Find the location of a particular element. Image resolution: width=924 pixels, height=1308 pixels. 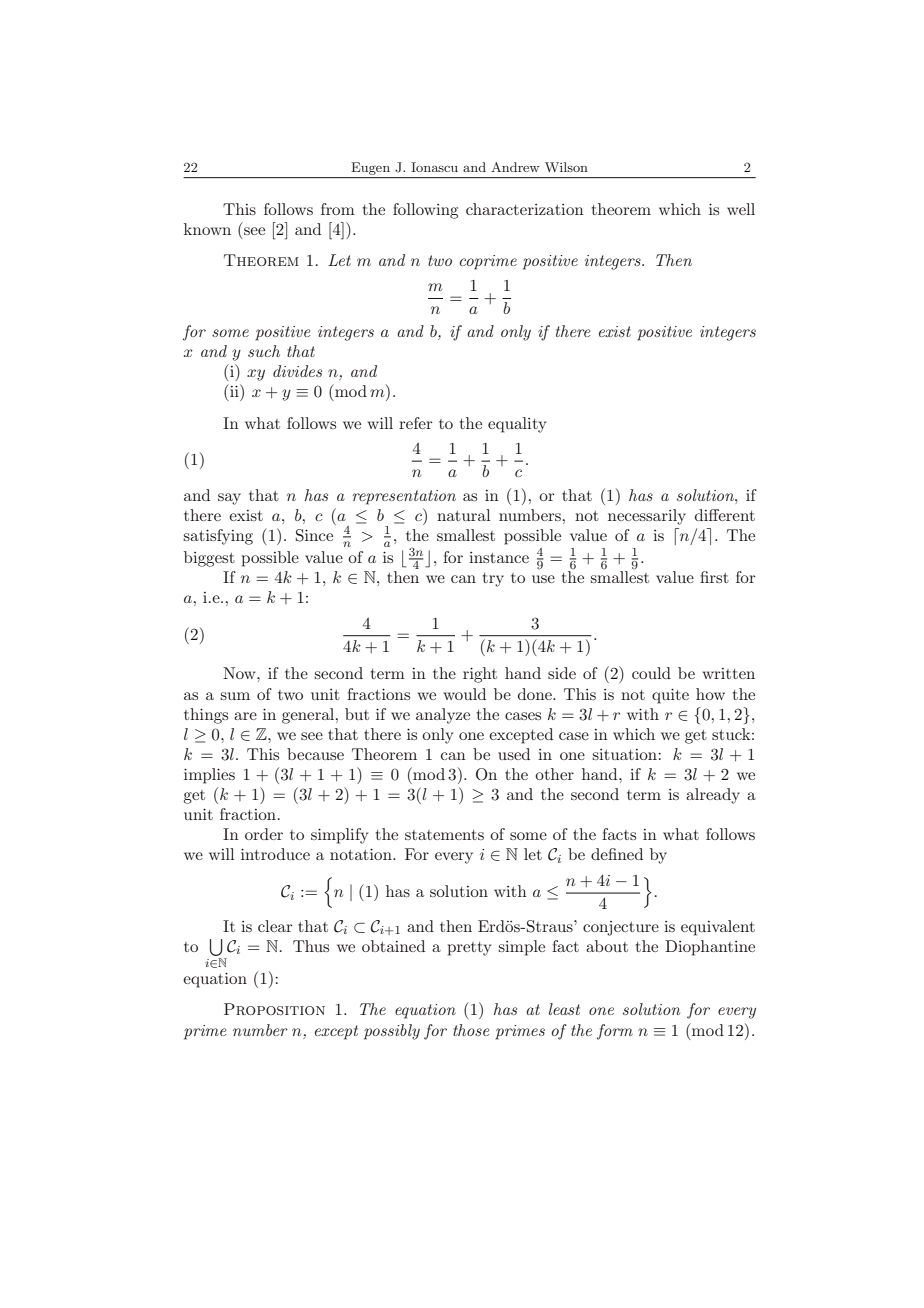

those is located at coordinates (471, 1030).
